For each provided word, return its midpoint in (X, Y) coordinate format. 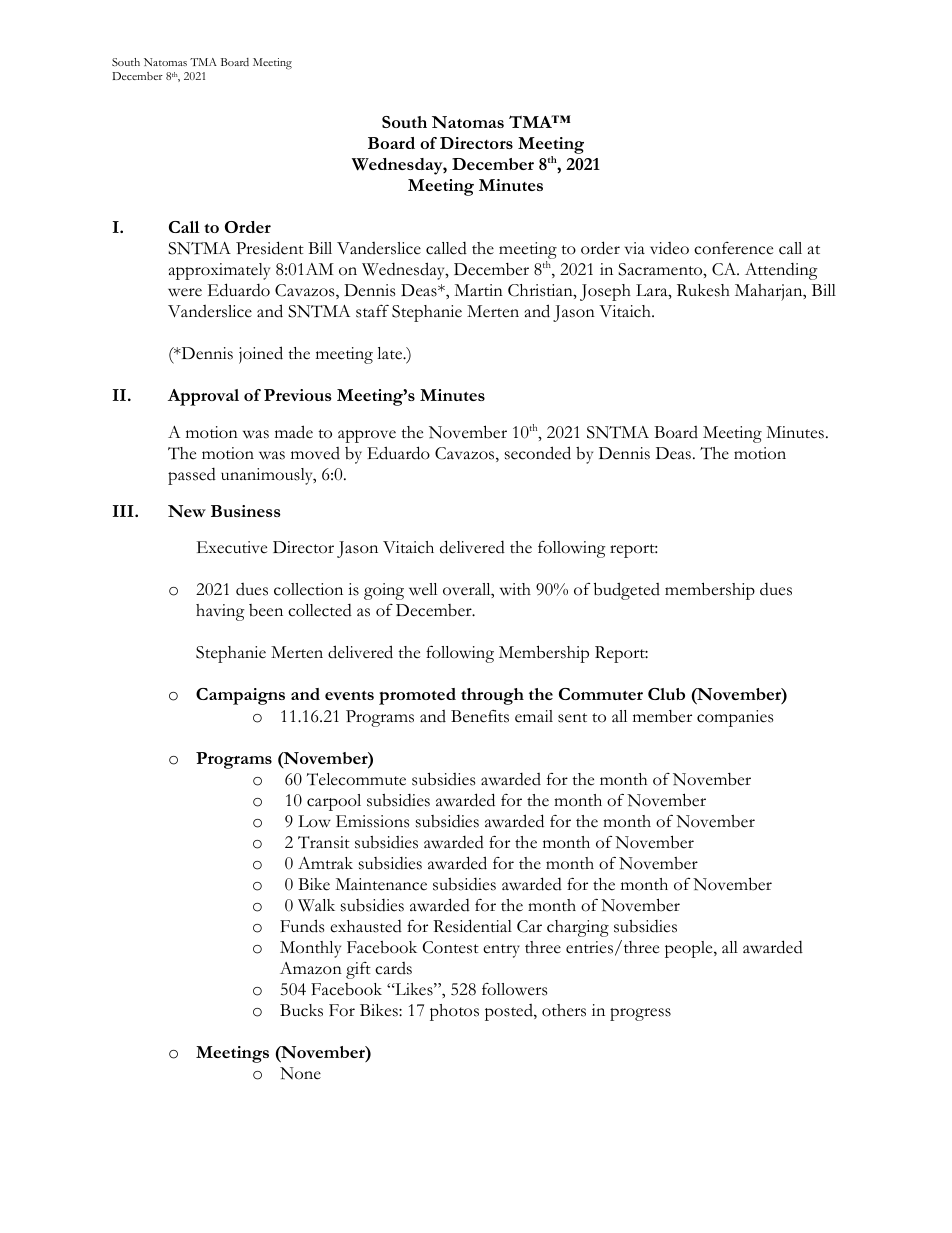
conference (733, 248)
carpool (334, 802)
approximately (219, 271)
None (300, 1073)
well (423, 589)
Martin (478, 290)
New (187, 511)
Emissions (372, 821)
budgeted (627, 591)
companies (735, 718)
